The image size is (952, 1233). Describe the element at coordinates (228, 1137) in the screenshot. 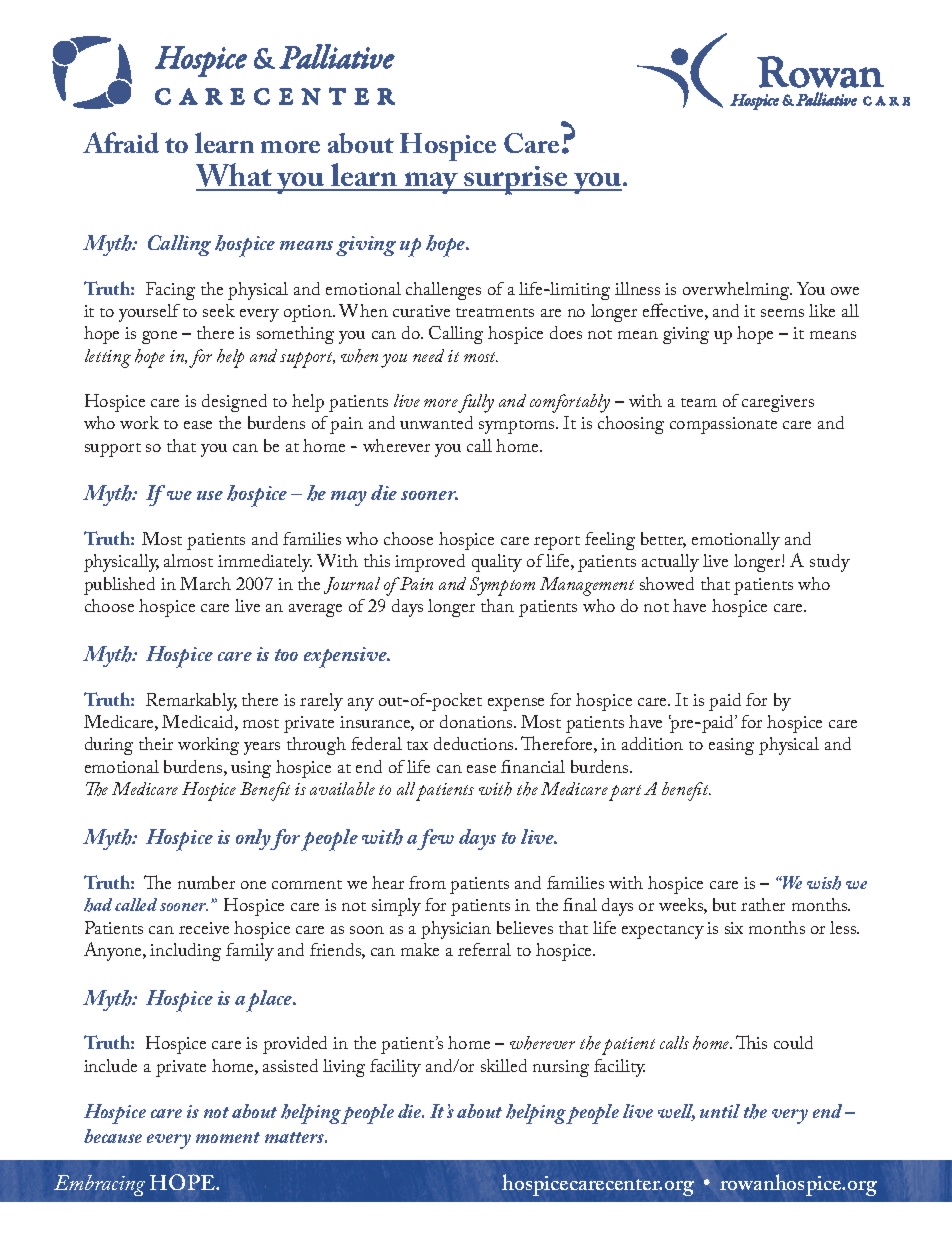

I see `moment` at that location.
